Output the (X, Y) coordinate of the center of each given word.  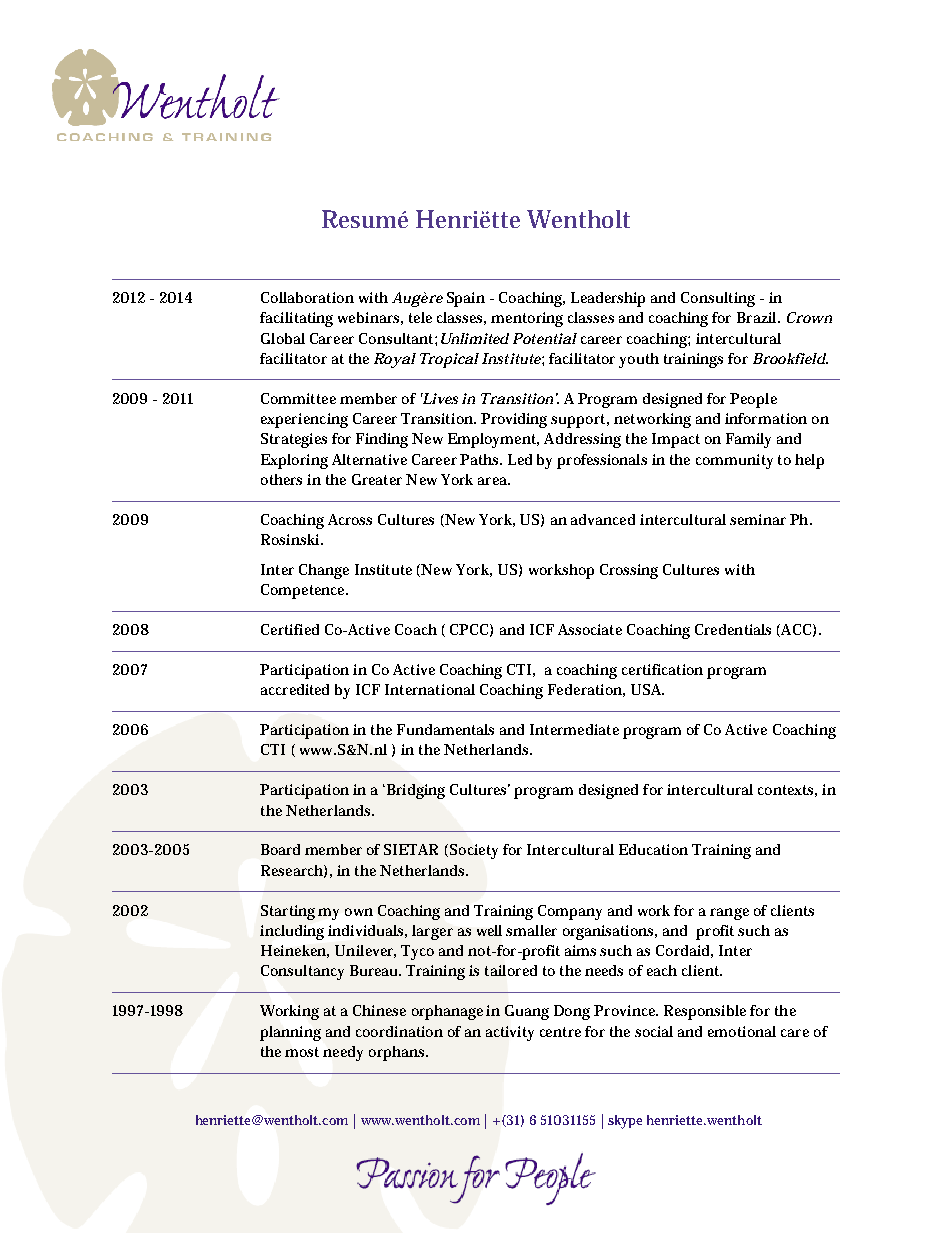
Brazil (758, 317)
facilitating (296, 319)
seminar (758, 519)
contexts (787, 791)
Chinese (379, 1010)
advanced (603, 519)
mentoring (527, 319)
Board (280, 849)
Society (474, 851)
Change (324, 571)
